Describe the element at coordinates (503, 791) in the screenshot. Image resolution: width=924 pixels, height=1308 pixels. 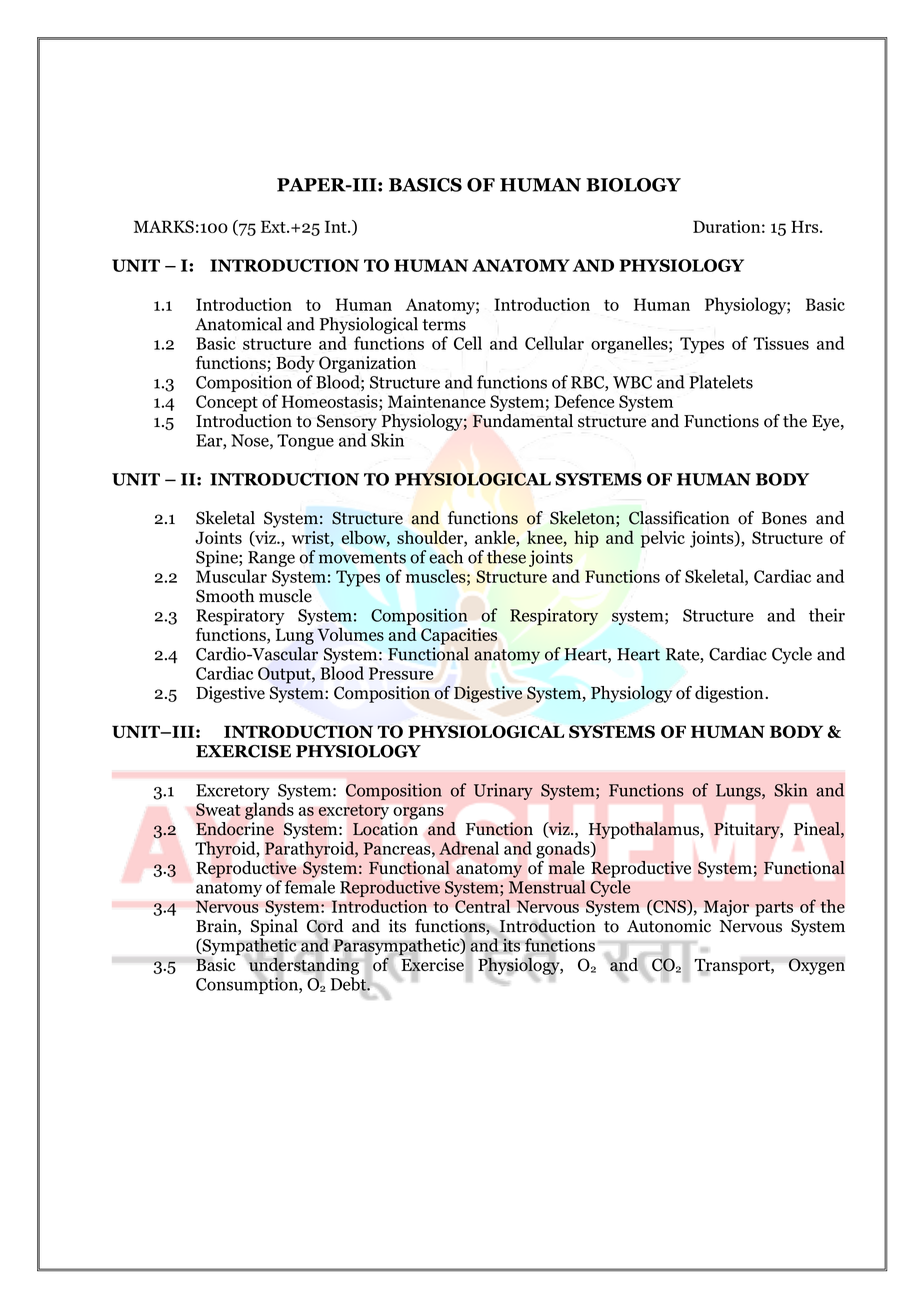
I see `Urinary` at that location.
